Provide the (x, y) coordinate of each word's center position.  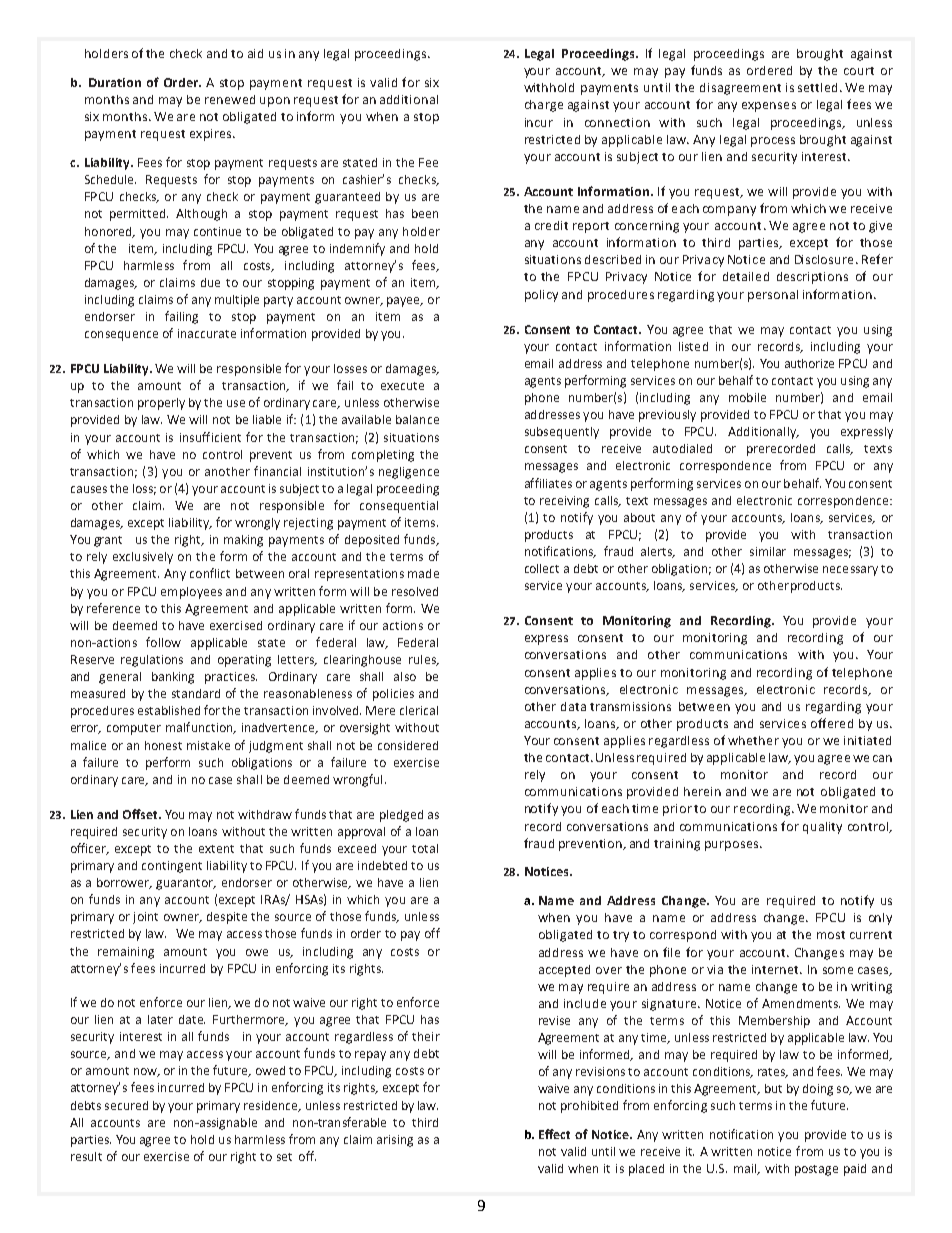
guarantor (186, 884)
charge (544, 106)
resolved (415, 591)
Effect (554, 1134)
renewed (230, 99)
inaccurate (207, 333)
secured (126, 1105)
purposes (733, 846)
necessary (850, 571)
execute (402, 386)
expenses (769, 107)
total (425, 848)
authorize (809, 363)
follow (163, 642)
